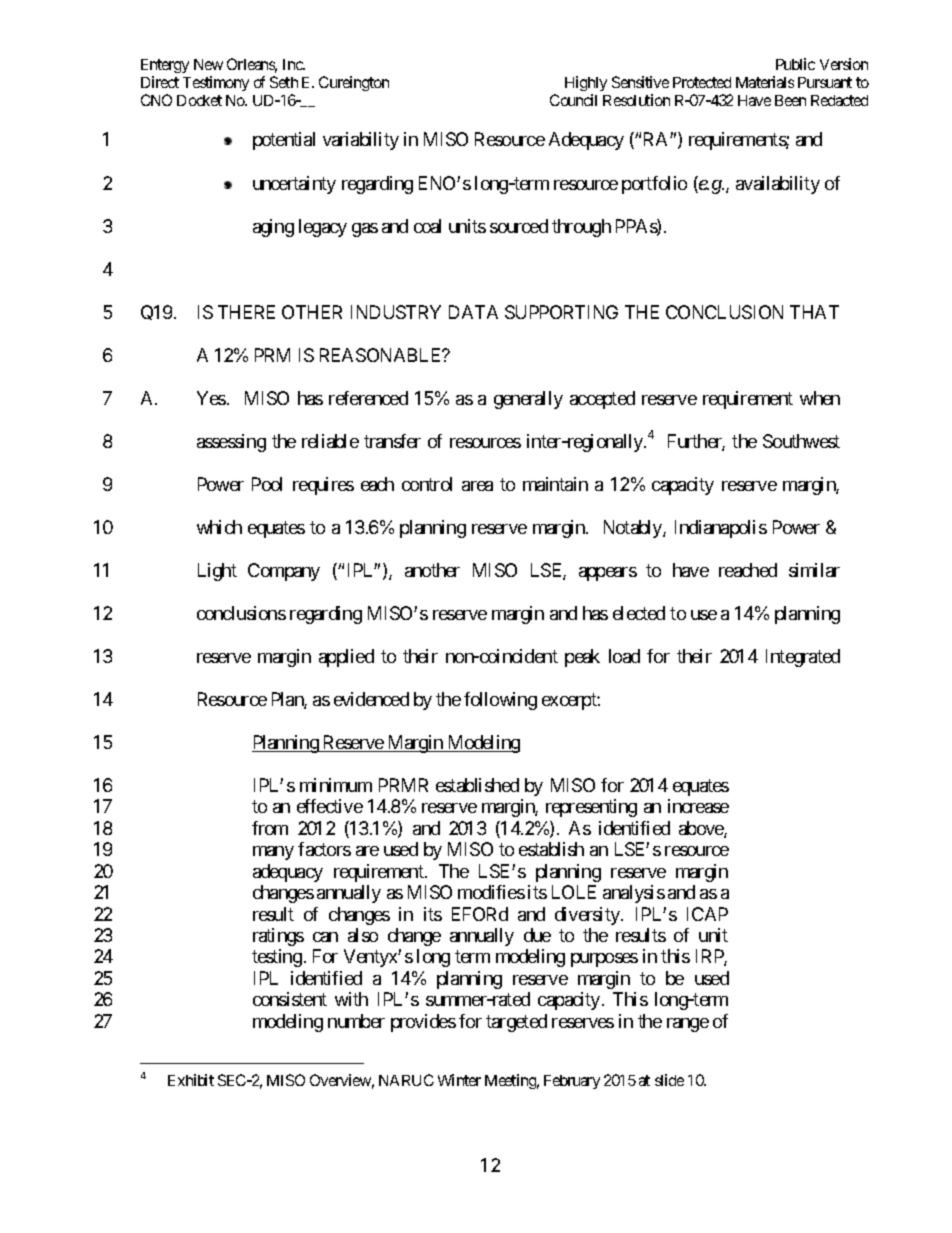 The image size is (952, 1233). Describe the element at coordinates (473, 312) in the page. I see `DATA` at that location.
